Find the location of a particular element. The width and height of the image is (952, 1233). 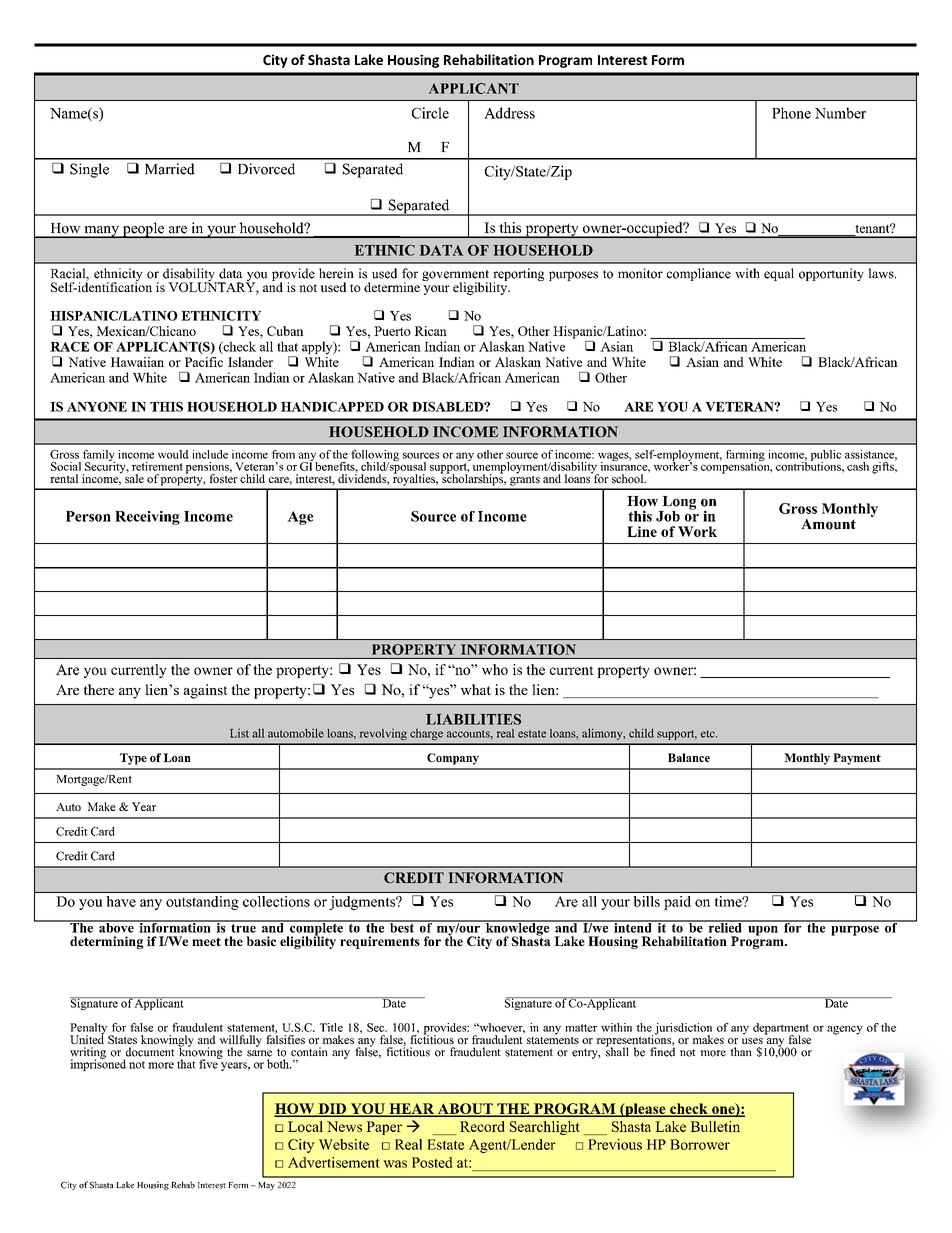

farming is located at coordinates (745, 457).
